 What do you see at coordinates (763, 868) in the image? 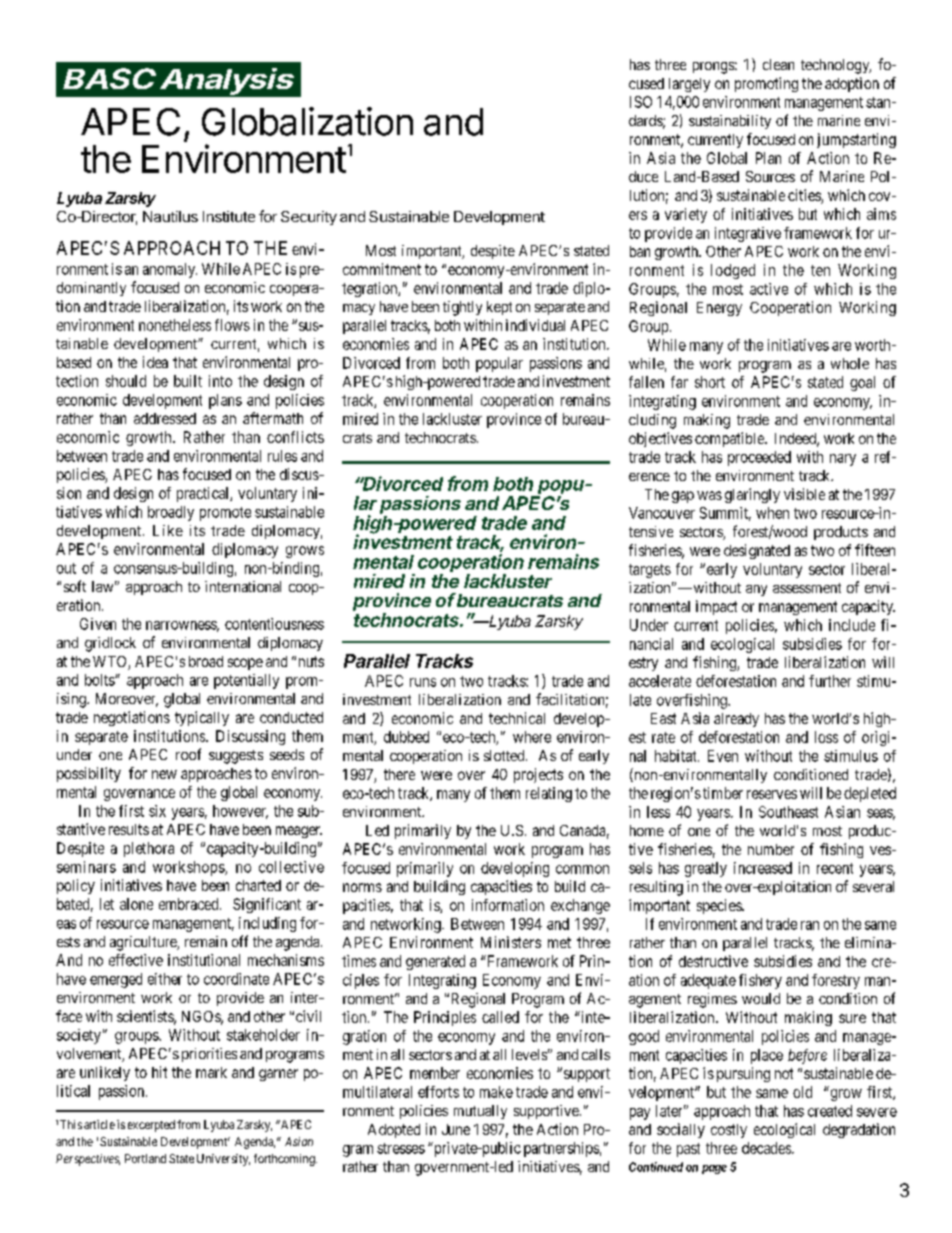
I see `increased` at bounding box center [763, 868].
